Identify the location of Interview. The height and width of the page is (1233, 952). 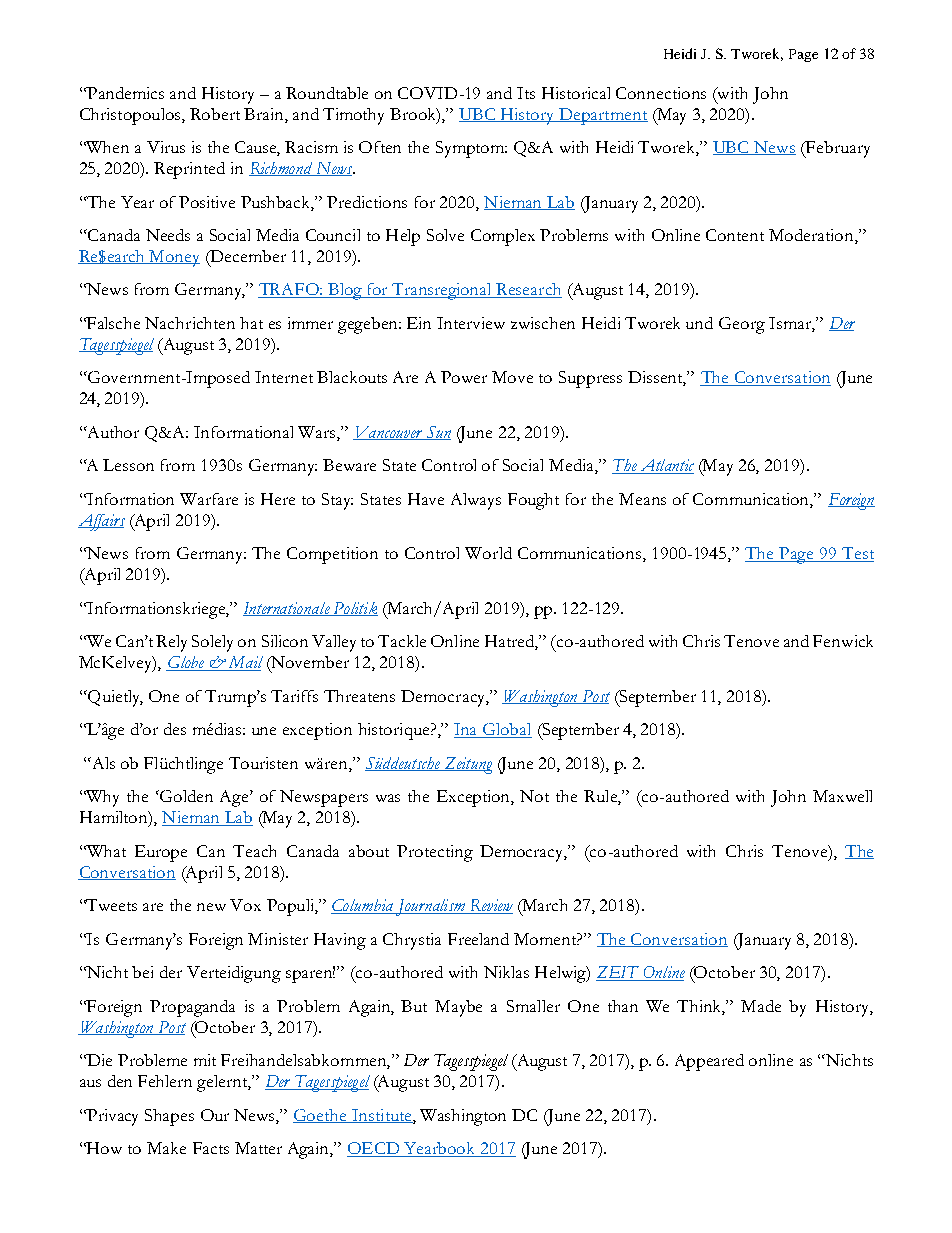
(471, 323).
